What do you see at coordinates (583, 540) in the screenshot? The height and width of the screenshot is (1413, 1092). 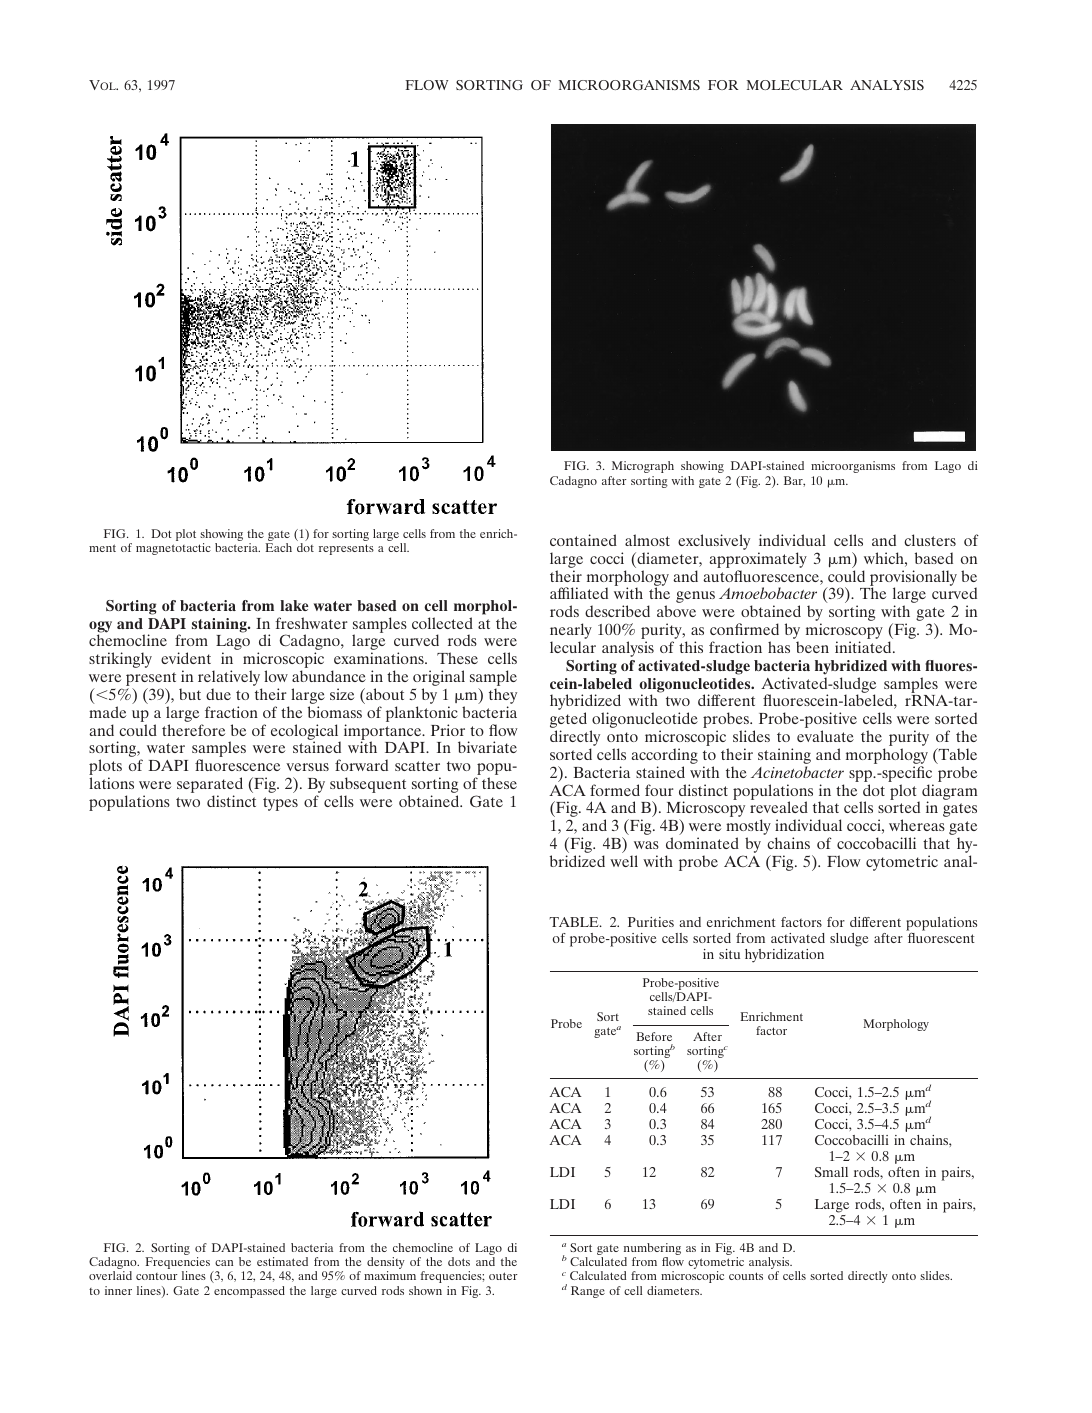 I see `contained` at bounding box center [583, 540].
